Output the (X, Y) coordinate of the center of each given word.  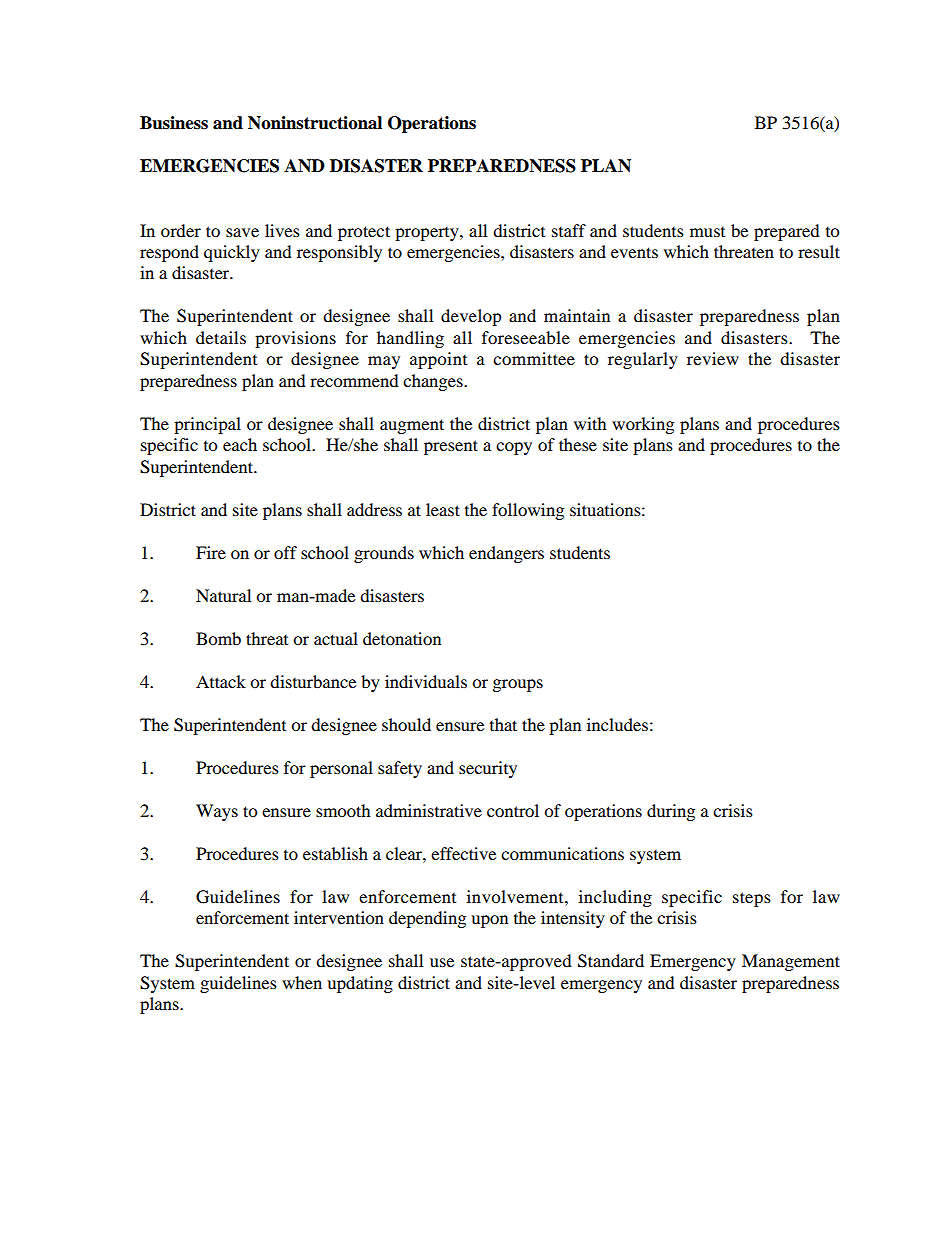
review (713, 358)
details (221, 337)
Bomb (218, 638)
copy (514, 448)
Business (174, 123)
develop (471, 317)
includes (617, 724)
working (643, 425)
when (302, 982)
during (671, 812)
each (240, 444)
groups (518, 685)
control (513, 810)
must (707, 232)
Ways (217, 812)
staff (569, 230)
